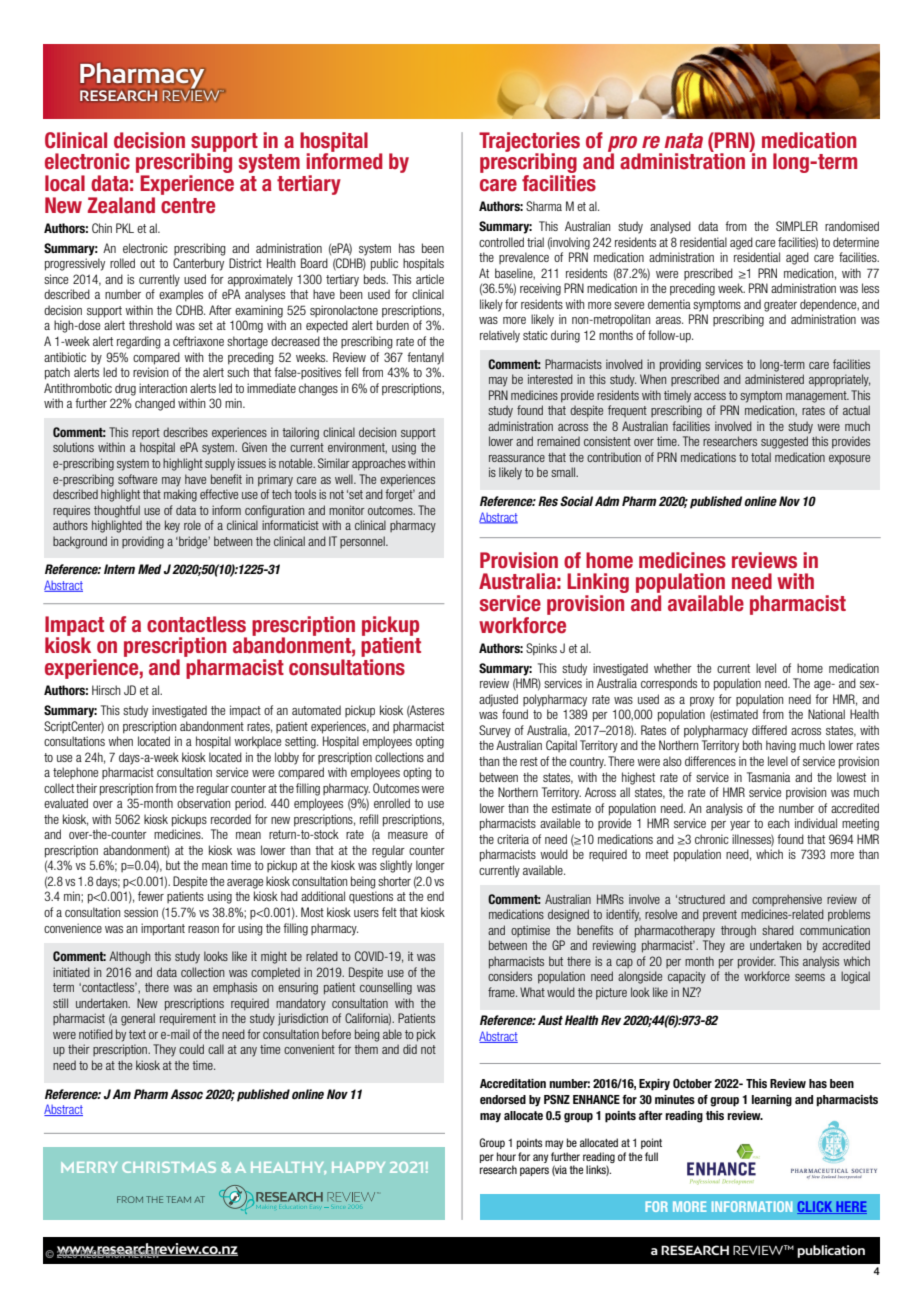  I want to click on key, so click(172, 526).
